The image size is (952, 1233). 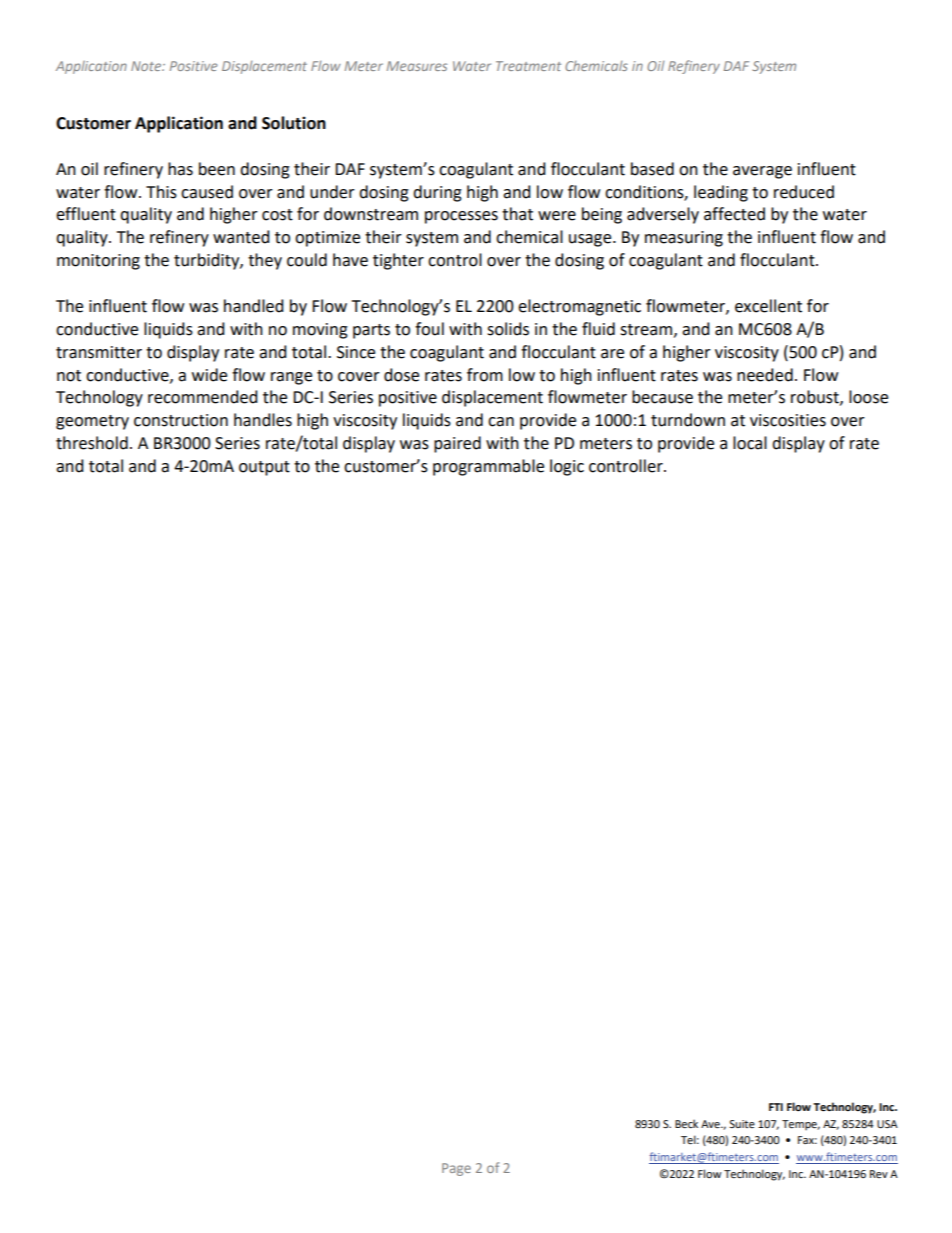 I want to click on Rev, so click(x=879, y=1174).
